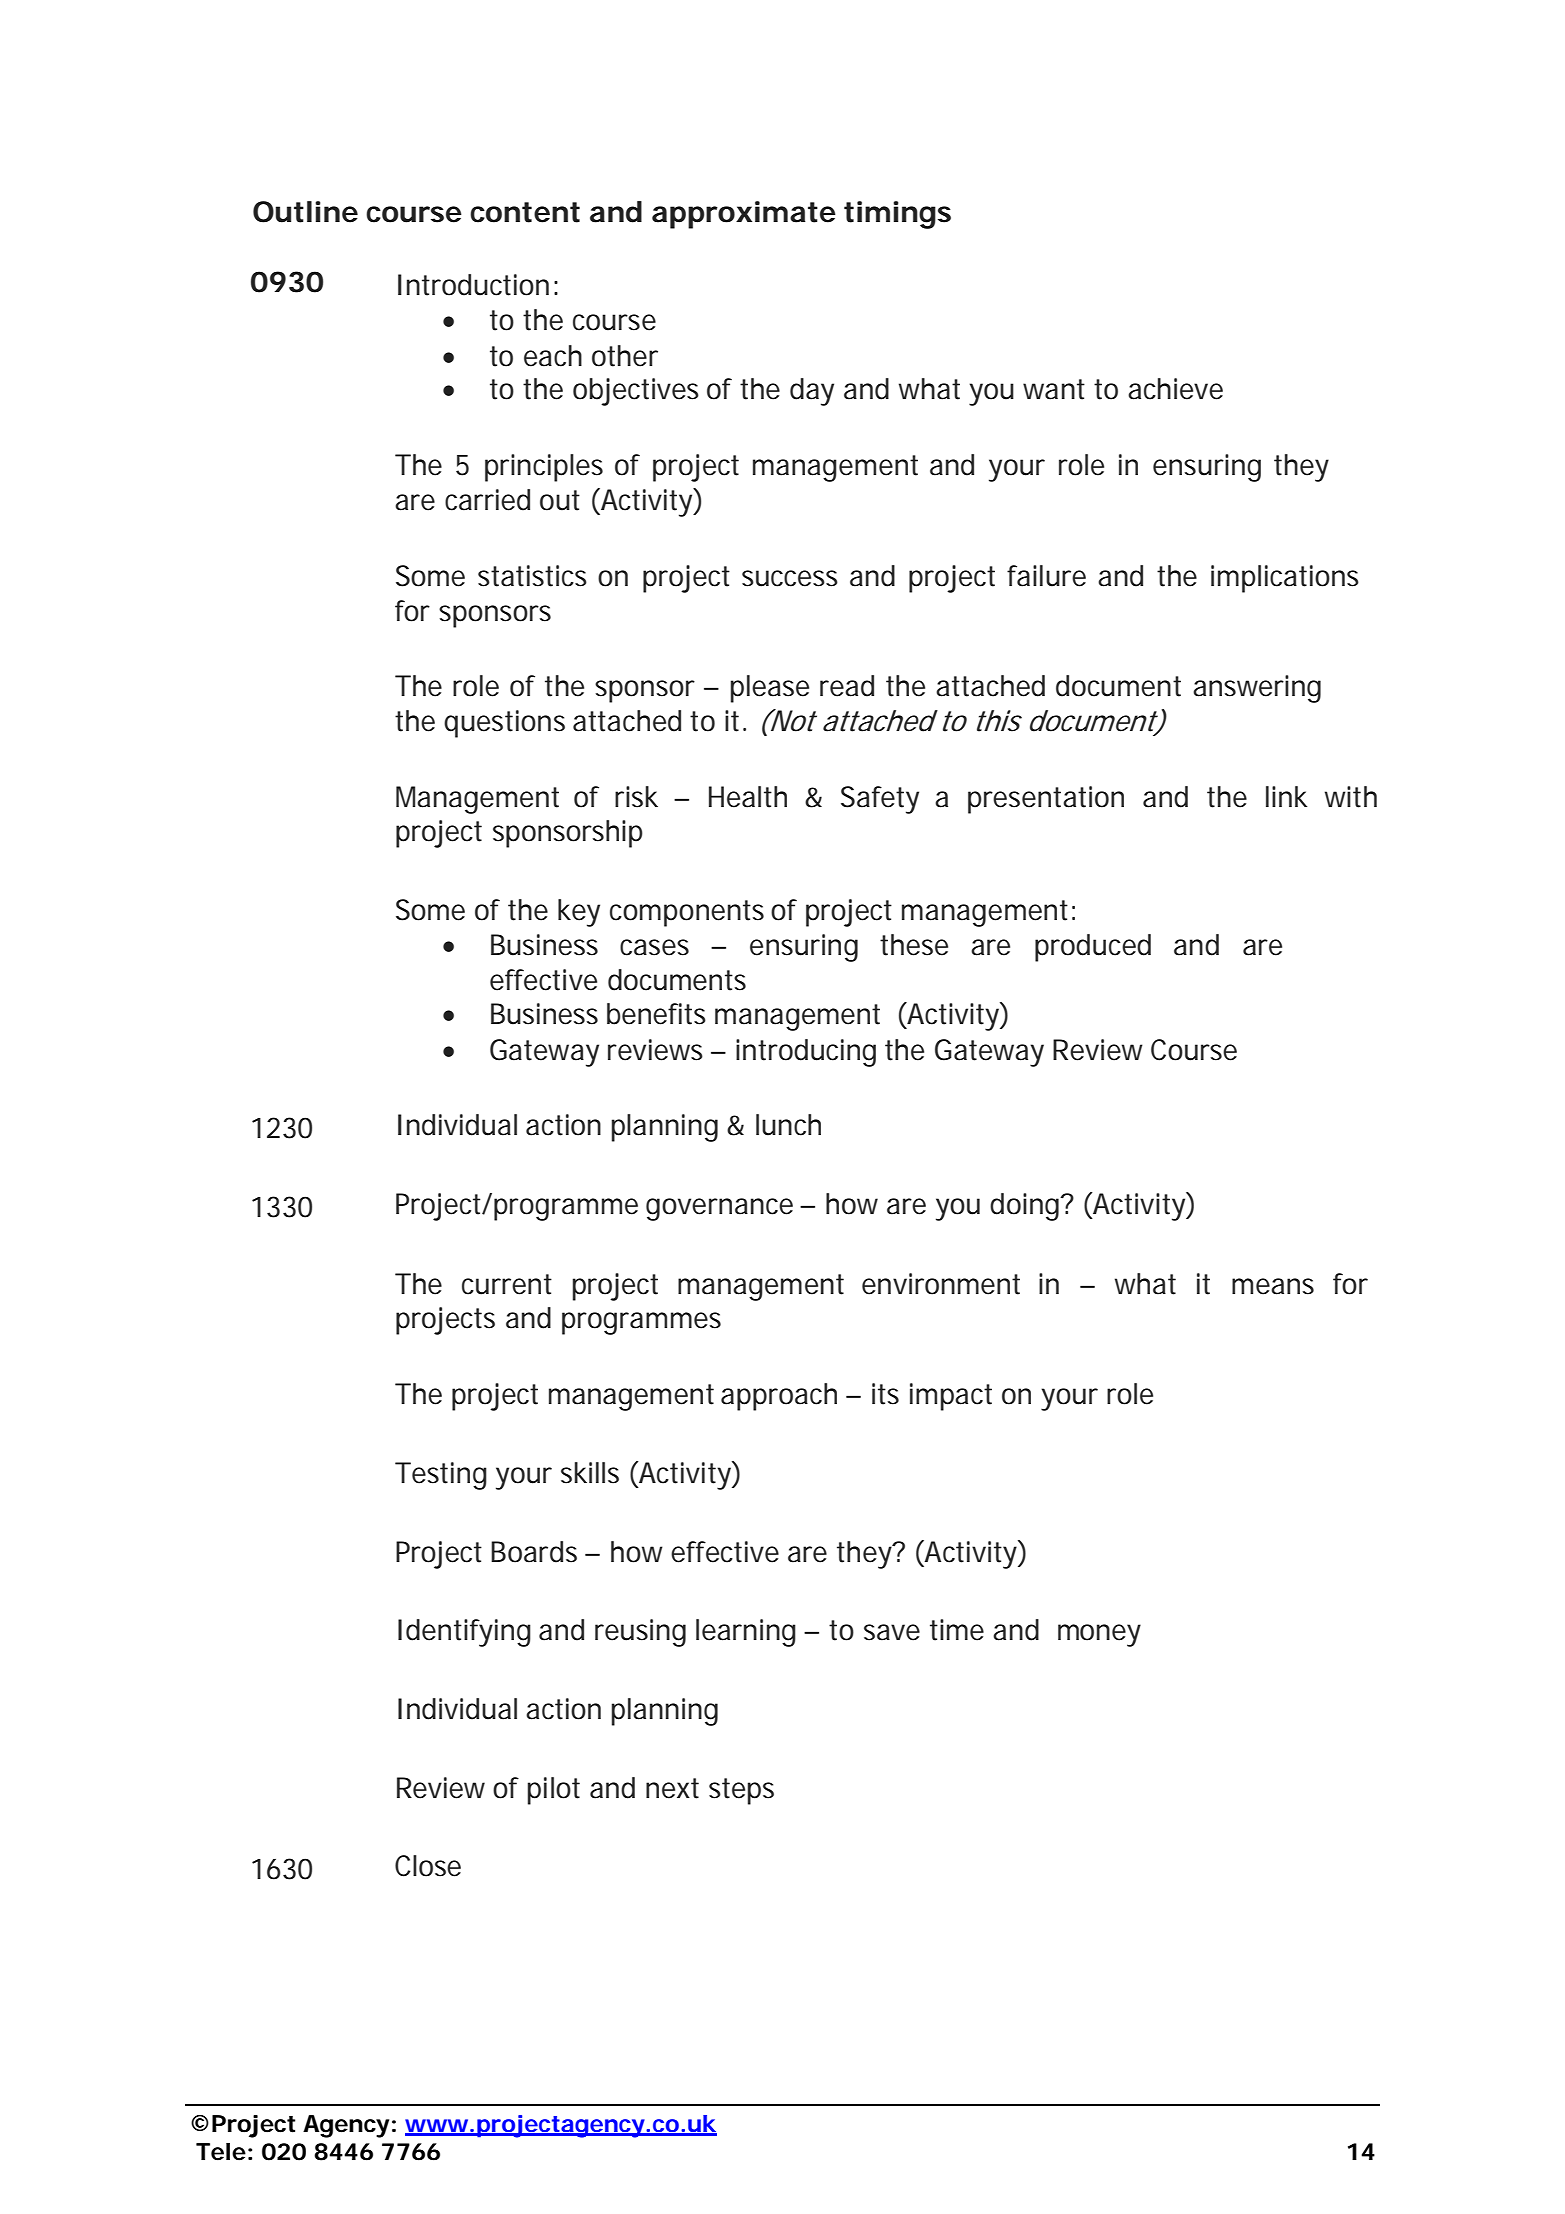 Image resolution: width=1565 pixels, height=2214 pixels. I want to click on means, so click(1273, 1286).
